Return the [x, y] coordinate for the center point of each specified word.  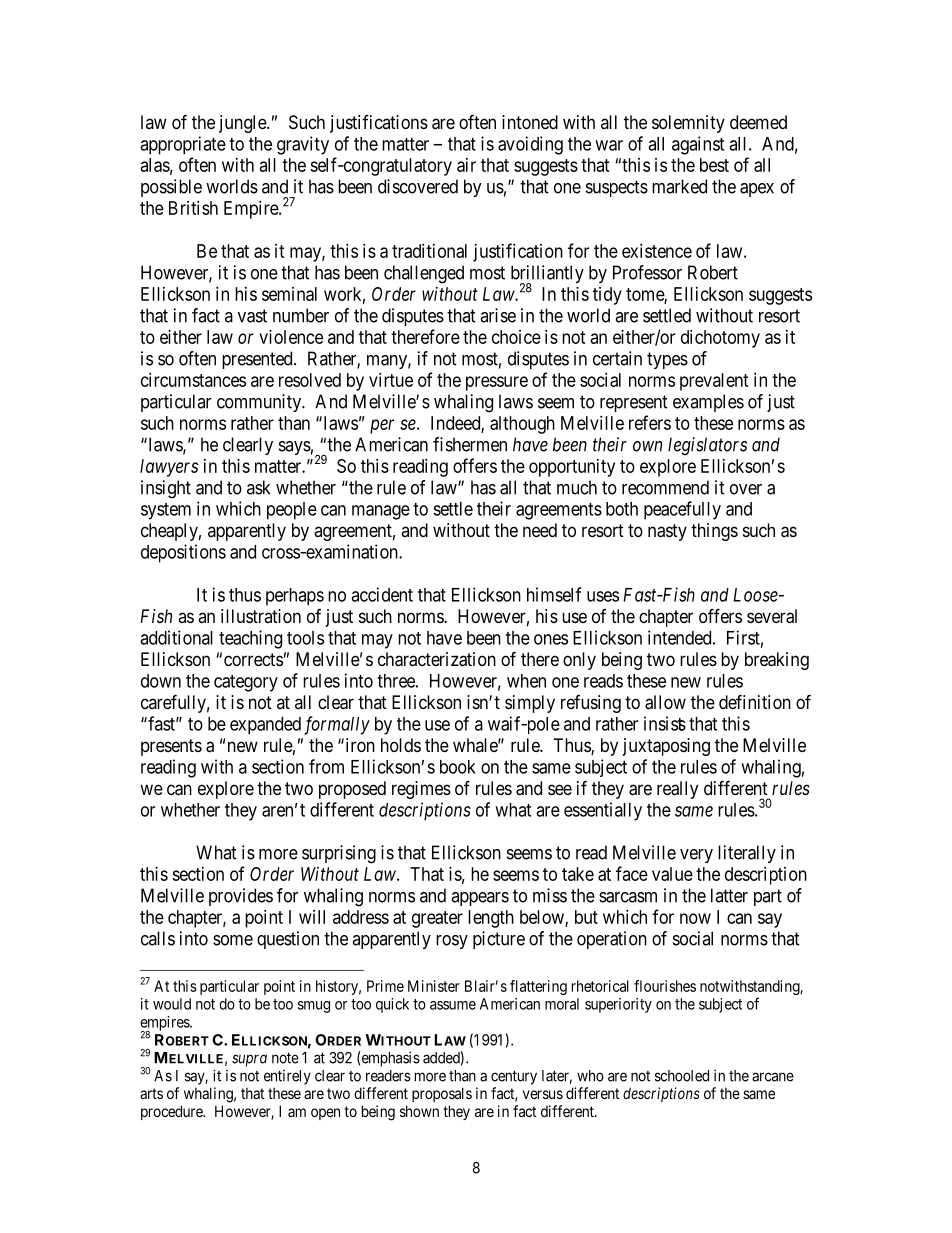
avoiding [530, 145]
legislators [707, 446]
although [522, 425]
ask [258, 487]
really [677, 790]
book [458, 767]
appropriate [183, 145]
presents [171, 747]
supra [249, 1060]
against [698, 145]
